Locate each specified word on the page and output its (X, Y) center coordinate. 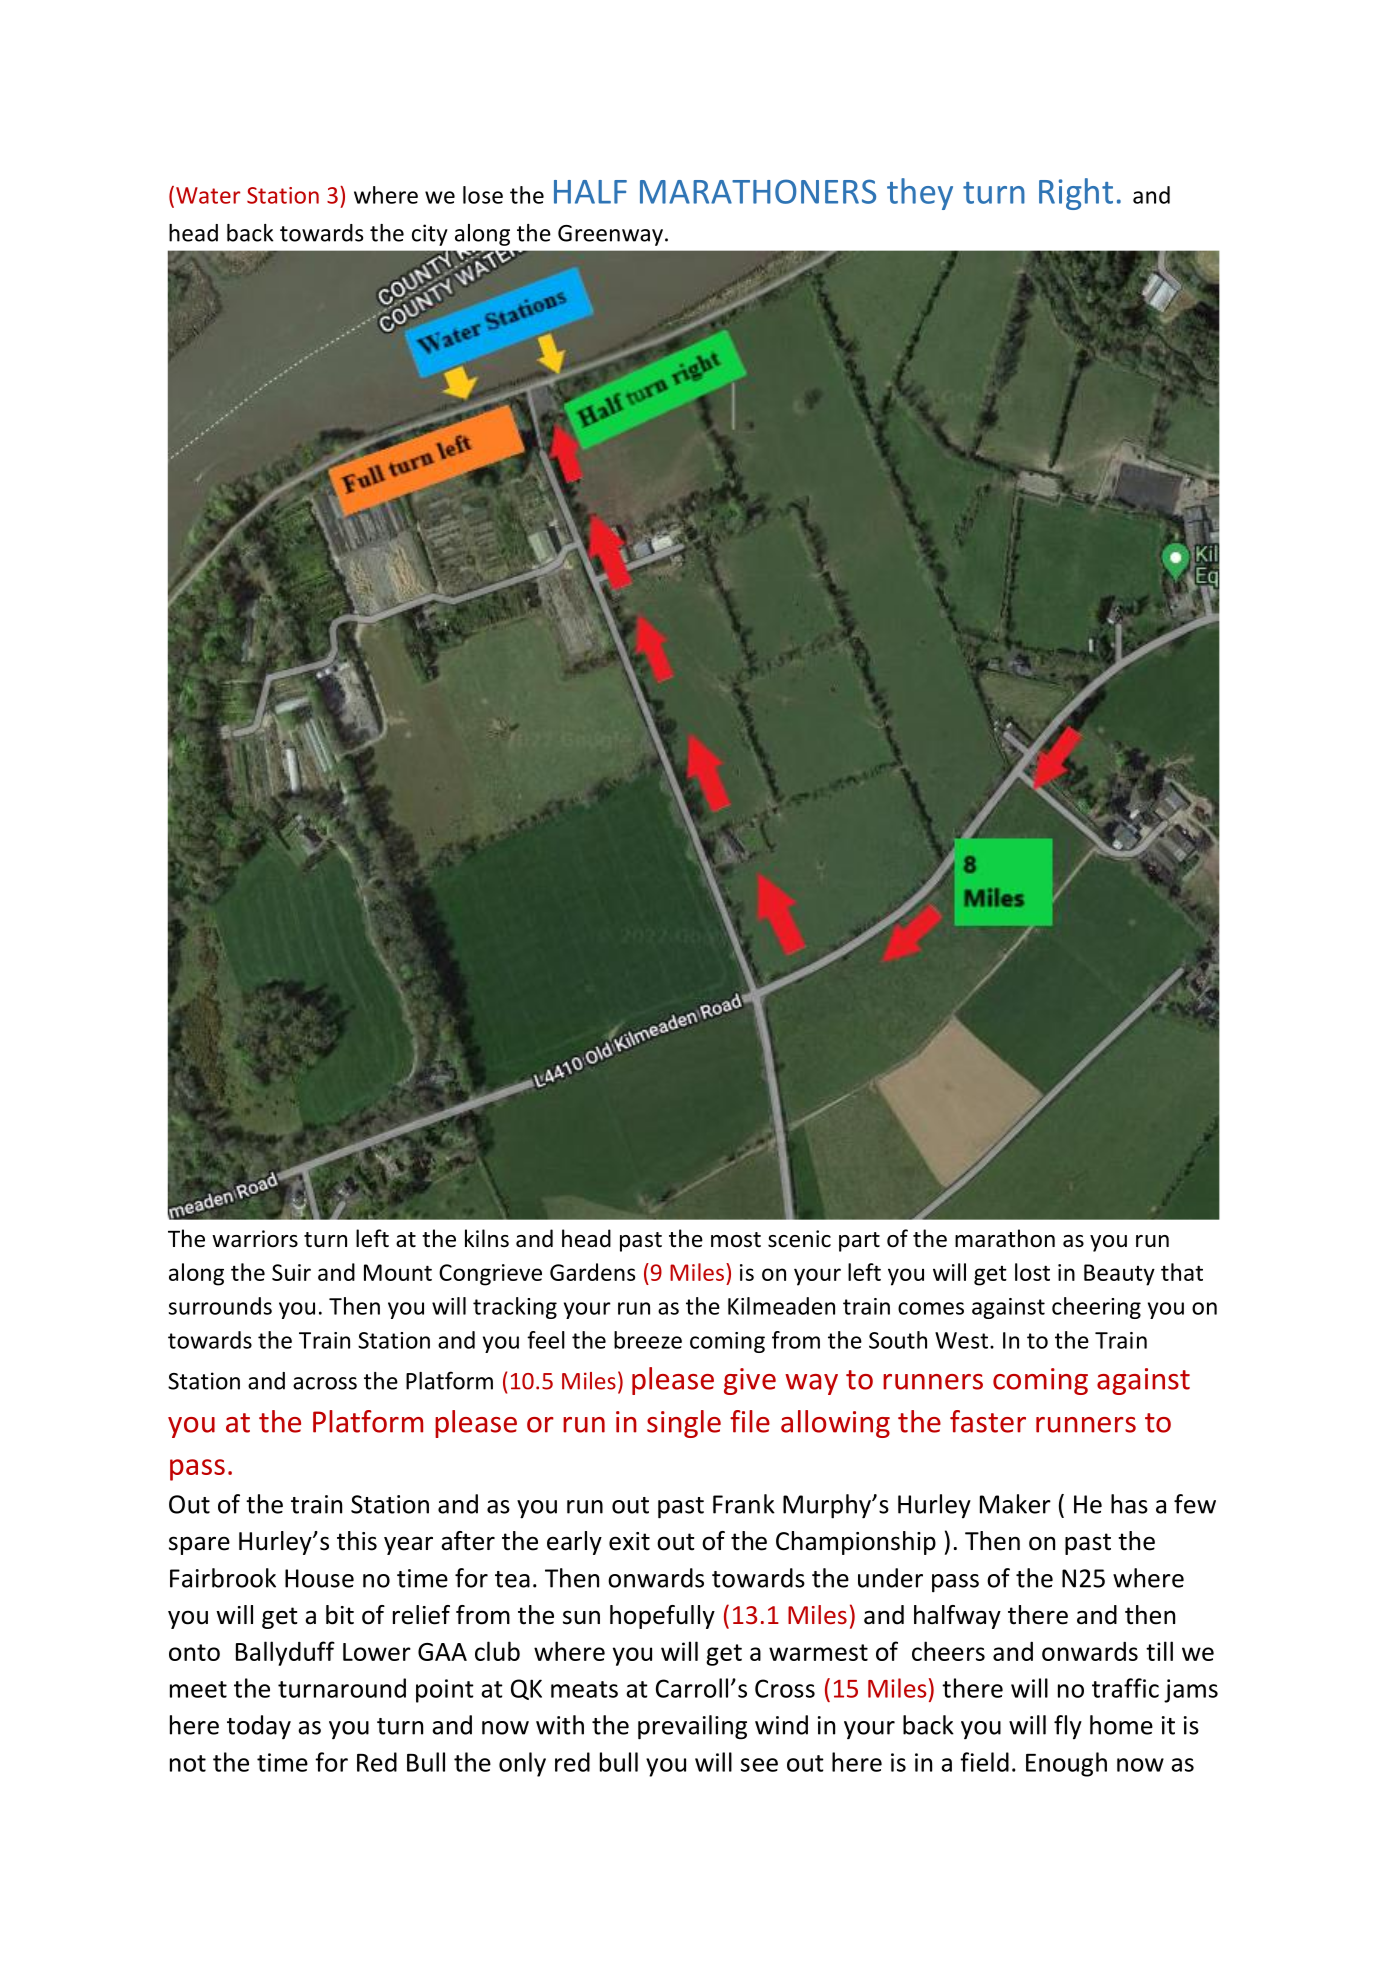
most (736, 1240)
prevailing (692, 1727)
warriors (255, 1239)
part (859, 1242)
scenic (799, 1239)
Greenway (610, 235)
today (259, 1727)
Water (208, 195)
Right (1076, 194)
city (430, 235)
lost (1032, 1272)
